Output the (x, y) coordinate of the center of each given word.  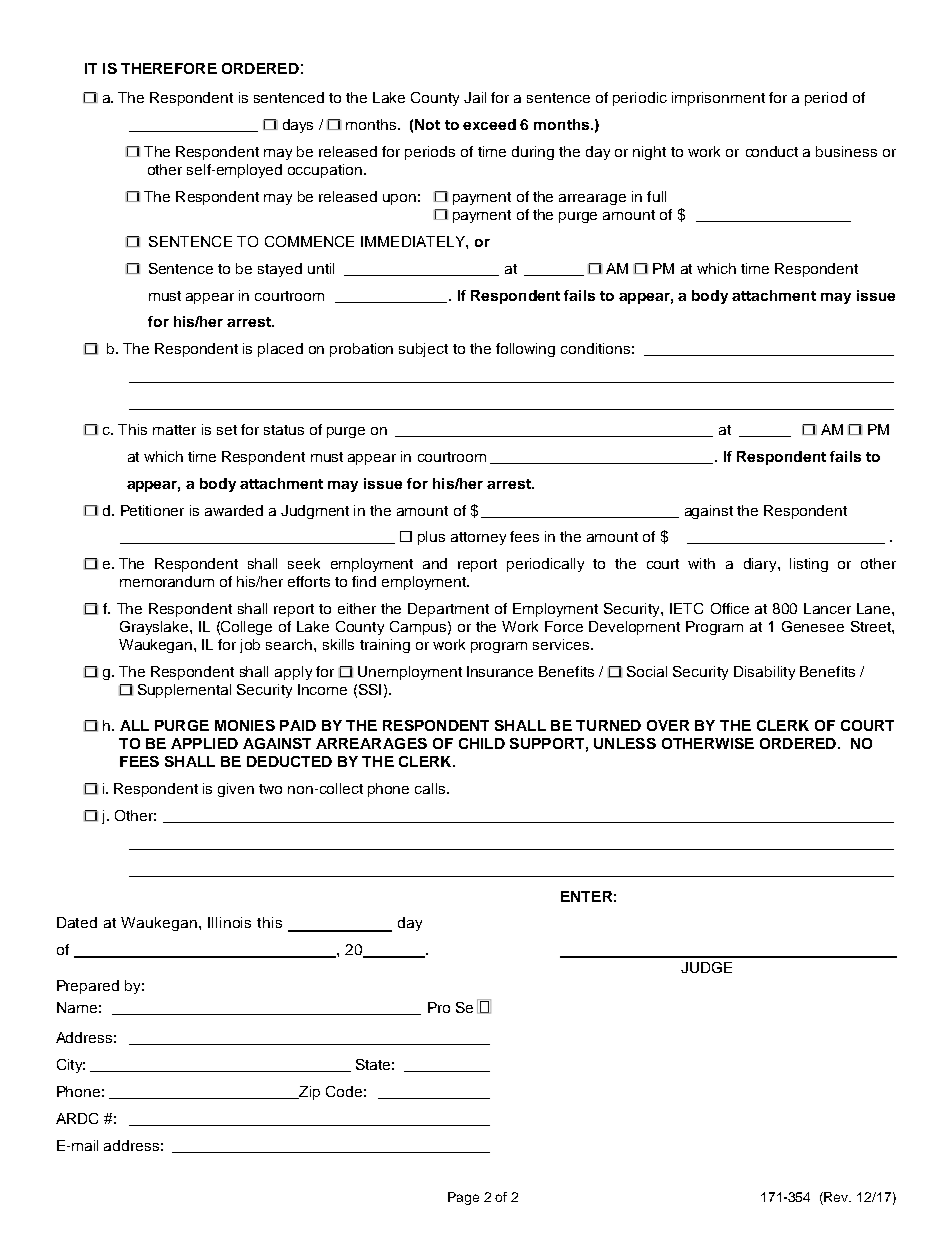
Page (463, 1198)
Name (77, 1007)
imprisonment (718, 99)
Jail (475, 97)
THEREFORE (169, 68)
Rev (836, 1198)
